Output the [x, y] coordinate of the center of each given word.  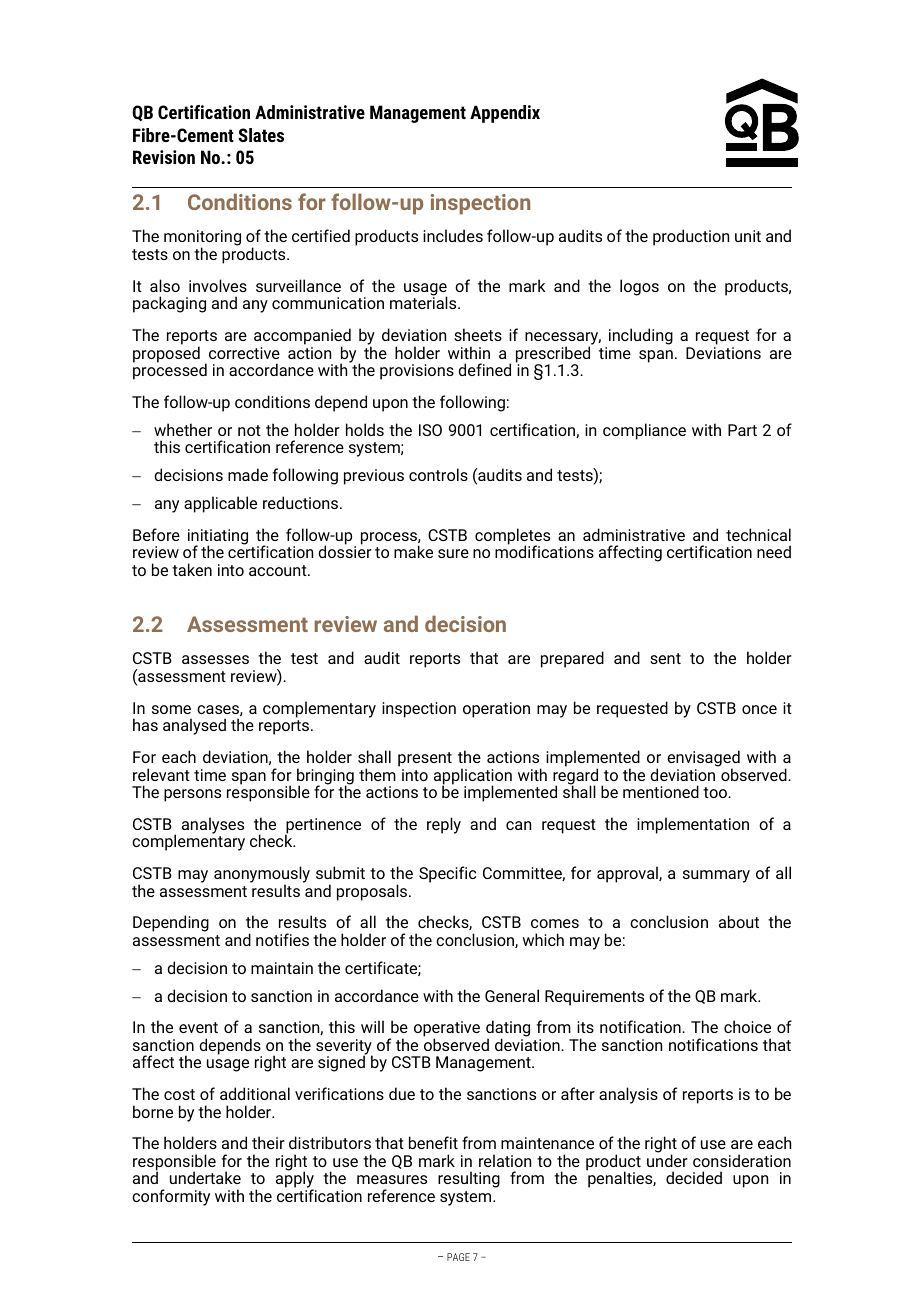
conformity [171, 1197]
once [759, 709]
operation [496, 710]
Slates [261, 135]
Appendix [505, 114]
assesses [215, 659]
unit [748, 236]
